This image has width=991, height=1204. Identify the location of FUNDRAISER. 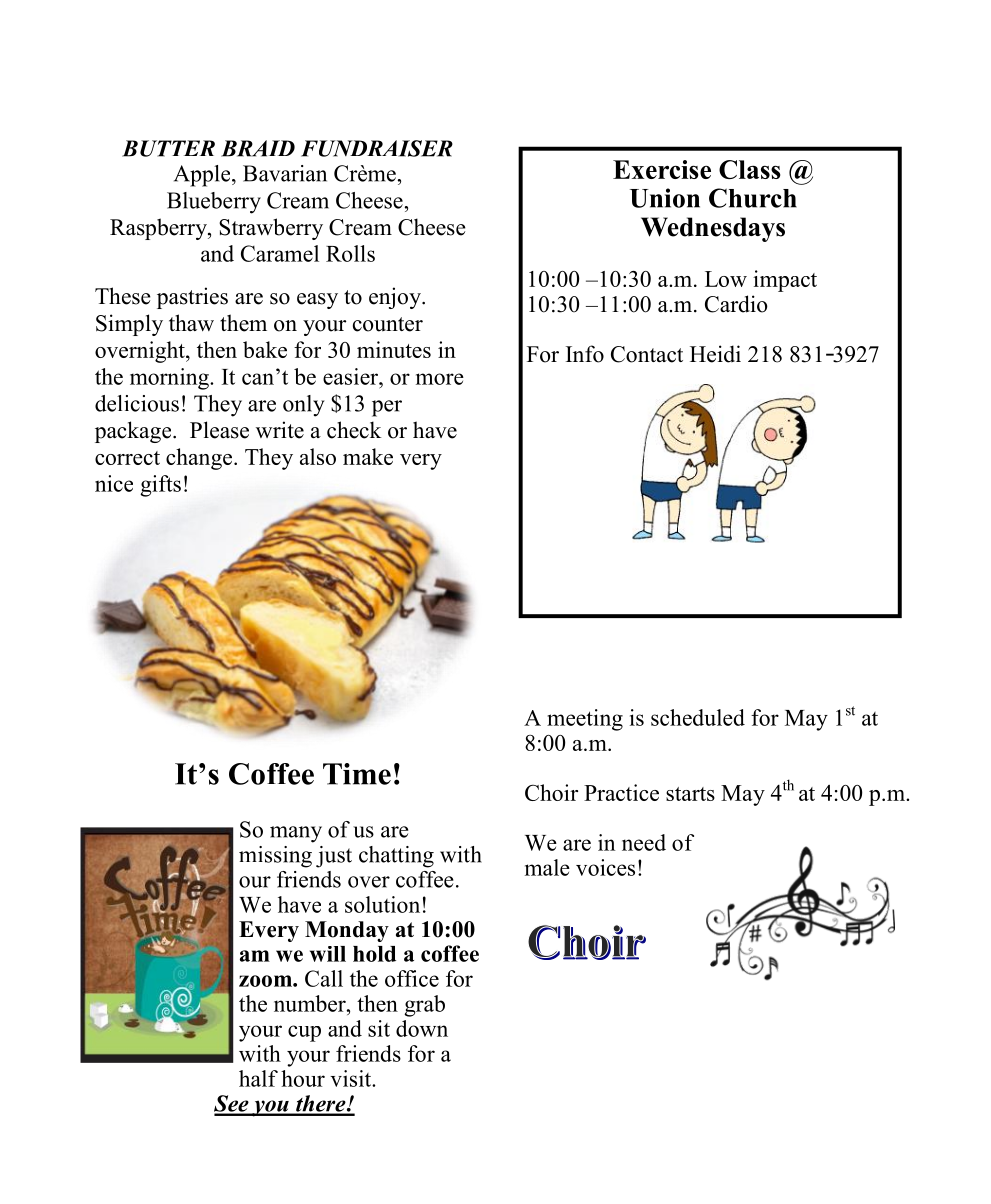
(377, 148).
